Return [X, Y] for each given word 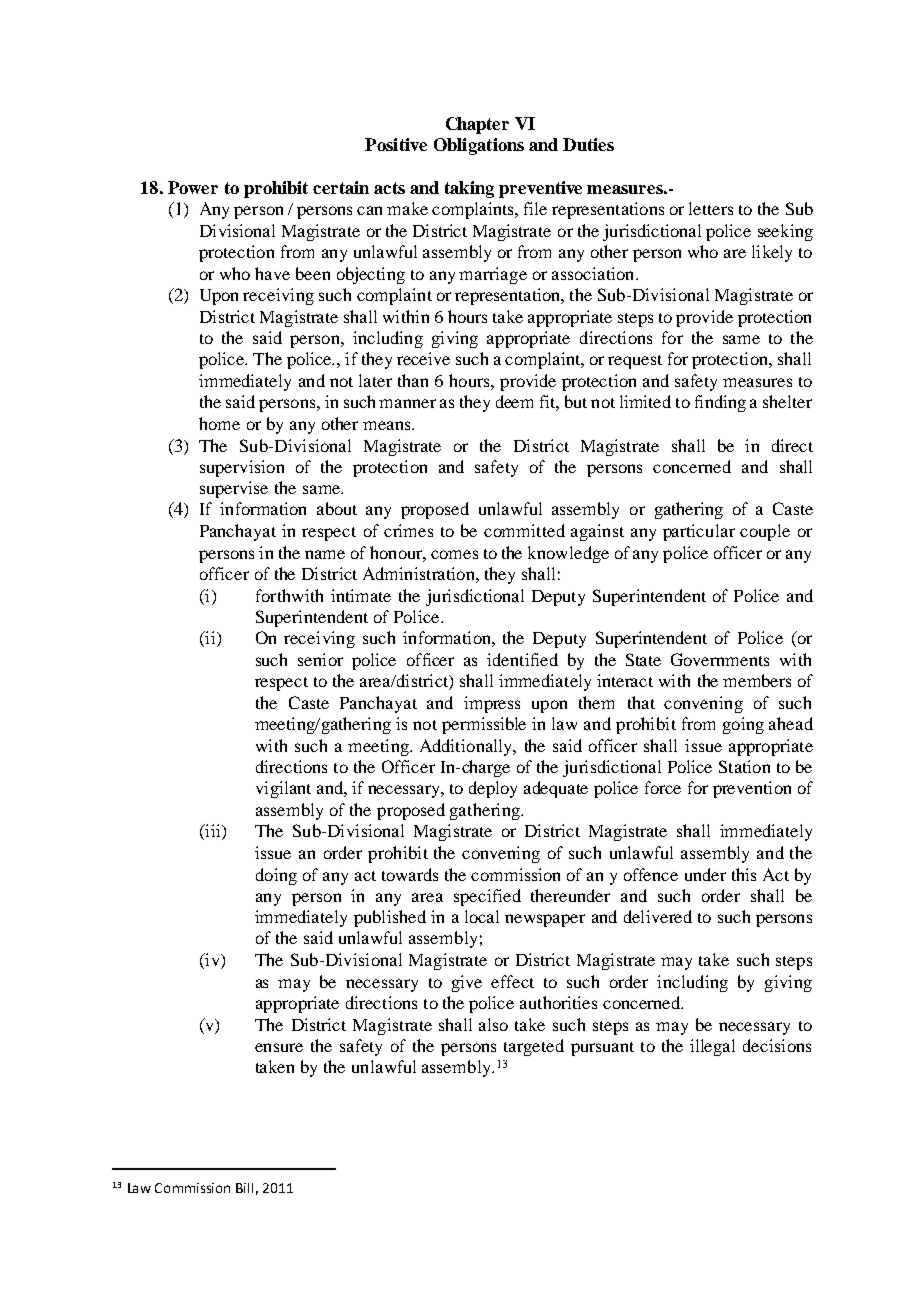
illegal [712, 1047]
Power [193, 187]
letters [711, 208]
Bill [244, 1188]
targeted [534, 1047]
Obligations [479, 146]
